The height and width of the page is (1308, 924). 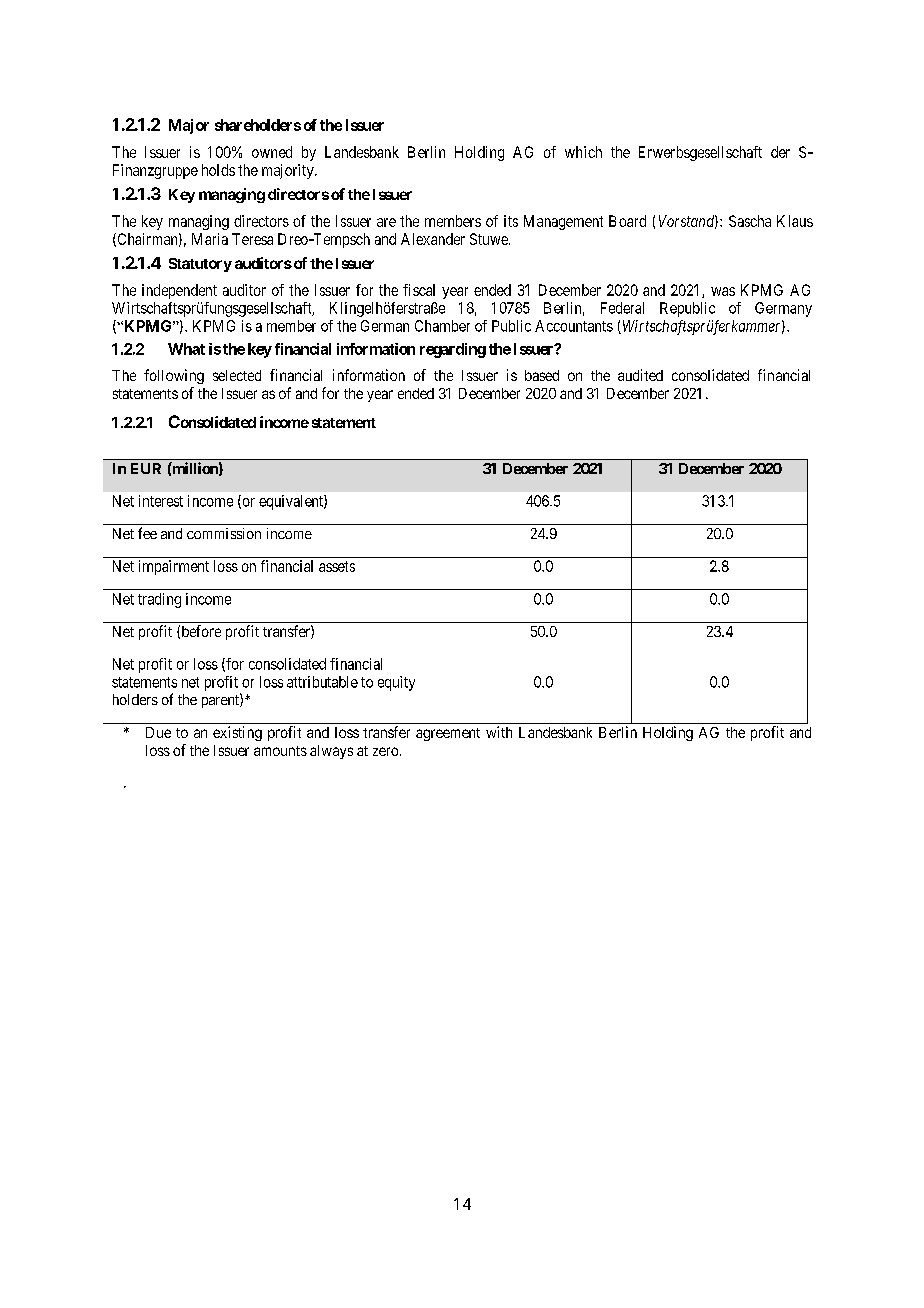 I want to click on Sascha, so click(x=750, y=221).
